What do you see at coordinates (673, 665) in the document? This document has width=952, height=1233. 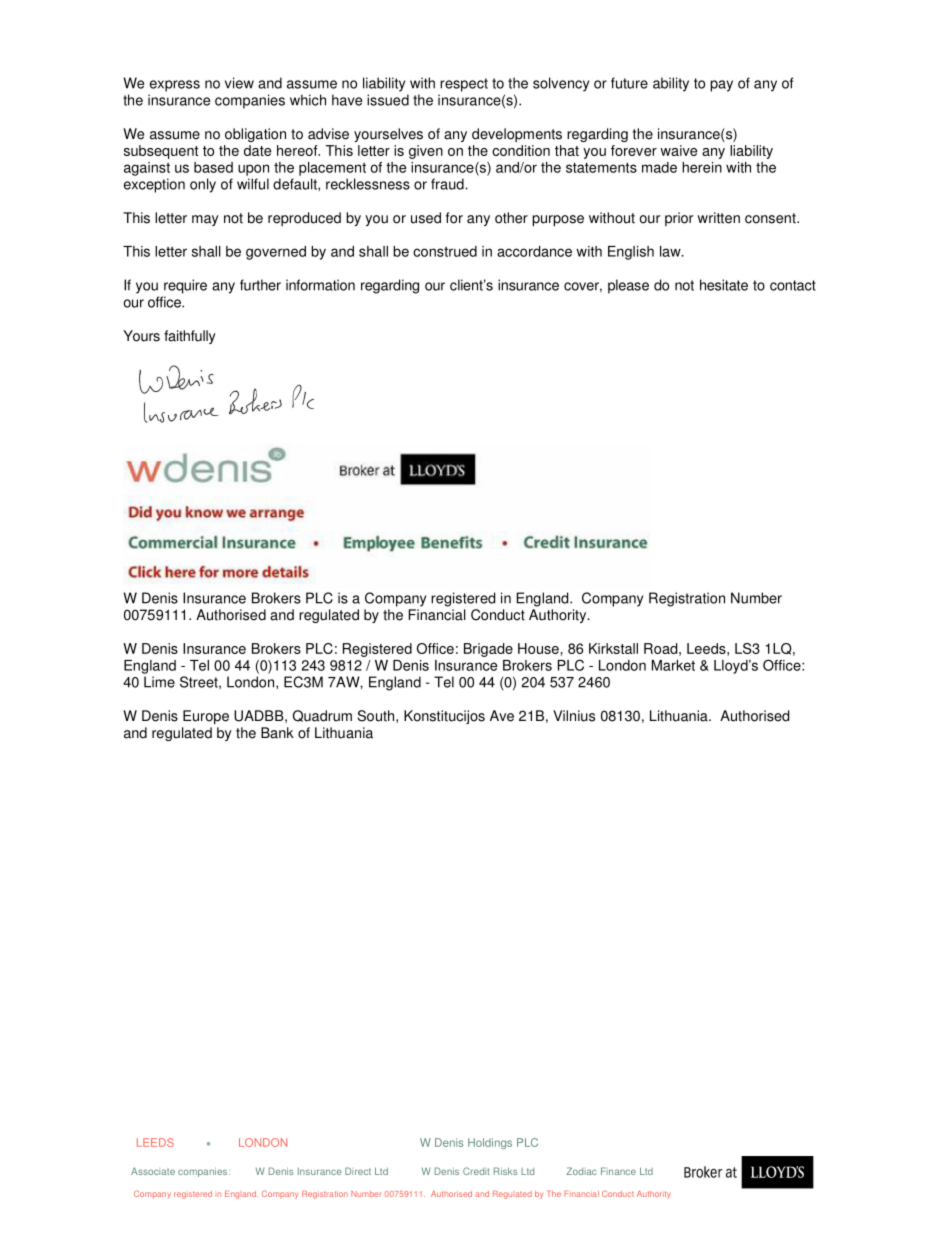 I see `Market` at bounding box center [673, 665].
